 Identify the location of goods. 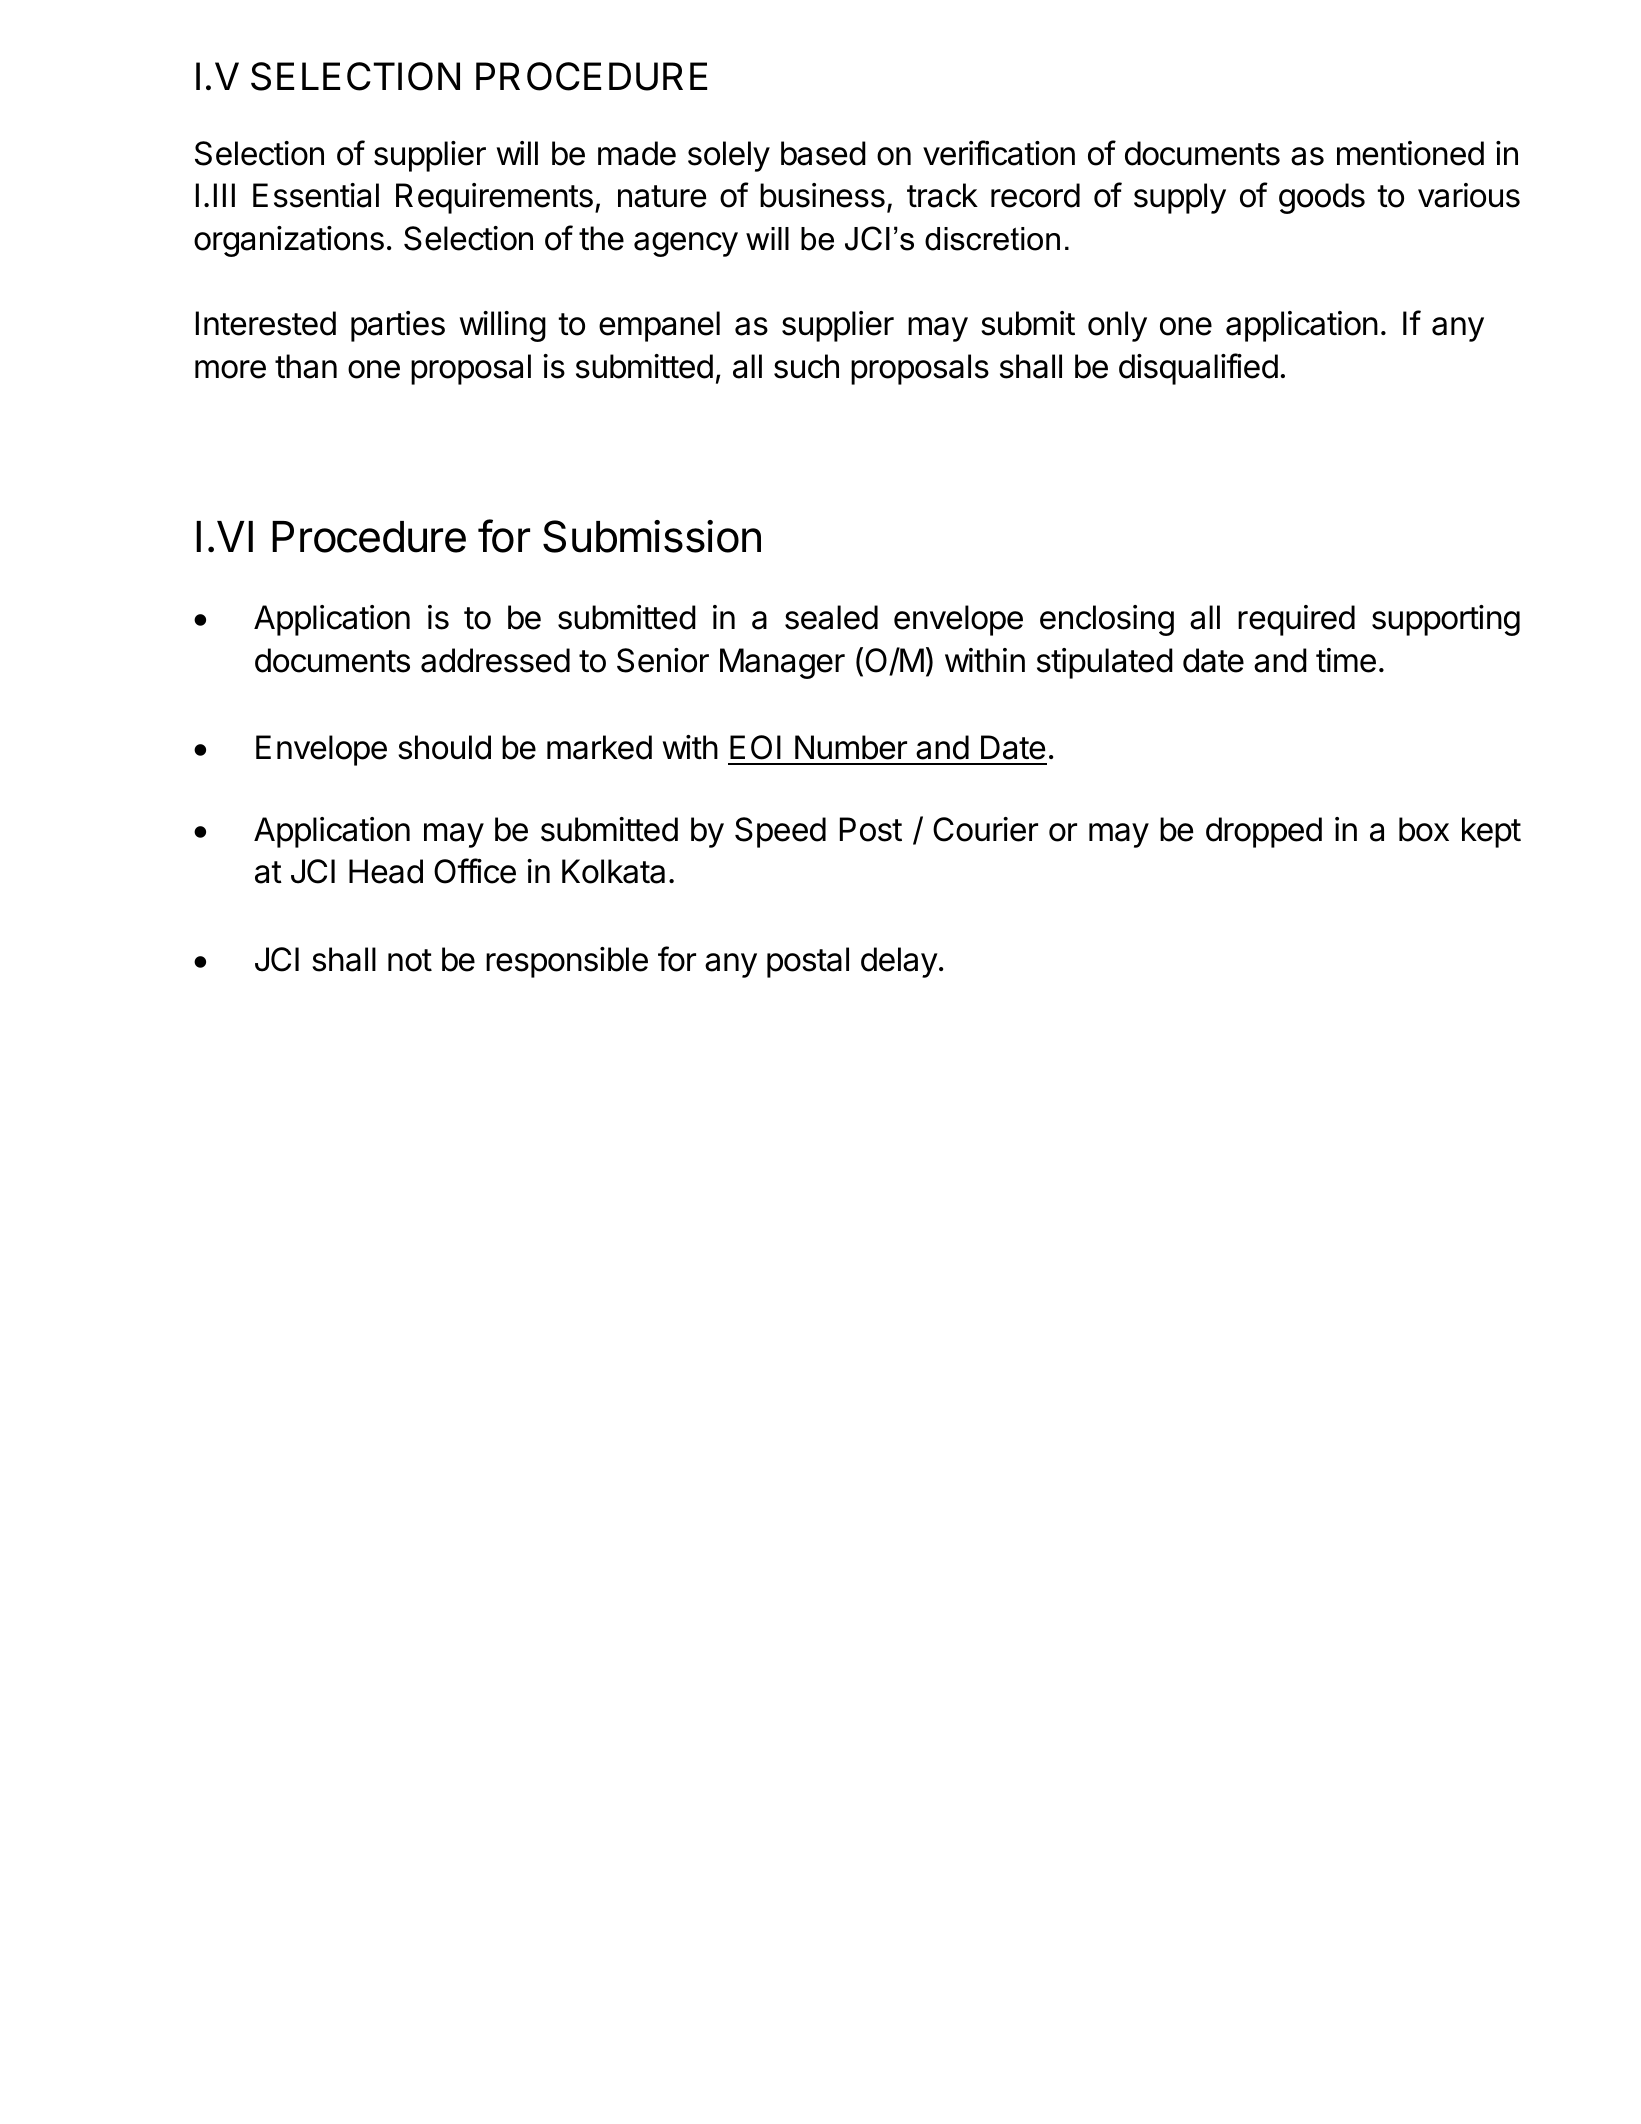
(1322, 198).
